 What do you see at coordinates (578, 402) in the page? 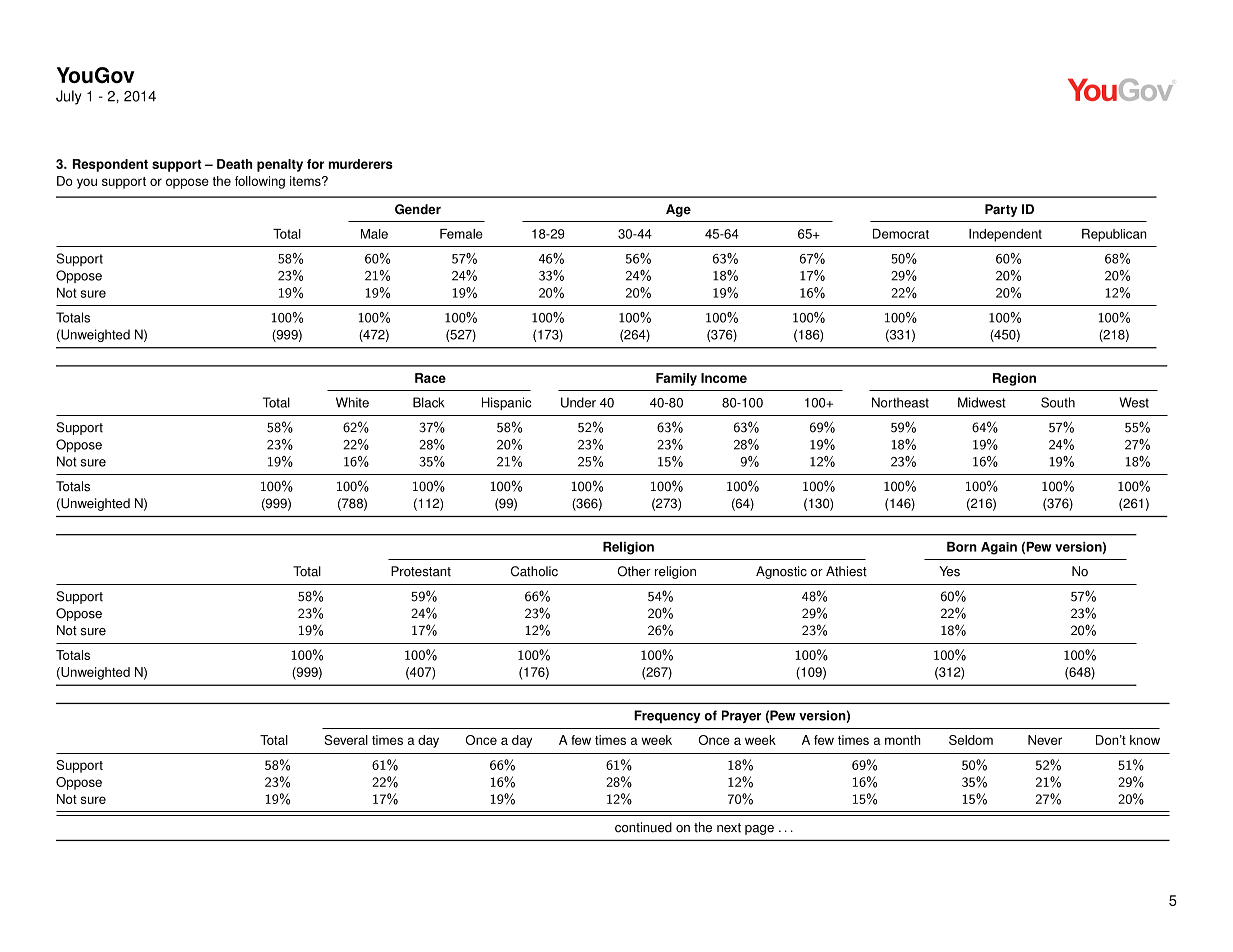
I see `Under` at bounding box center [578, 402].
